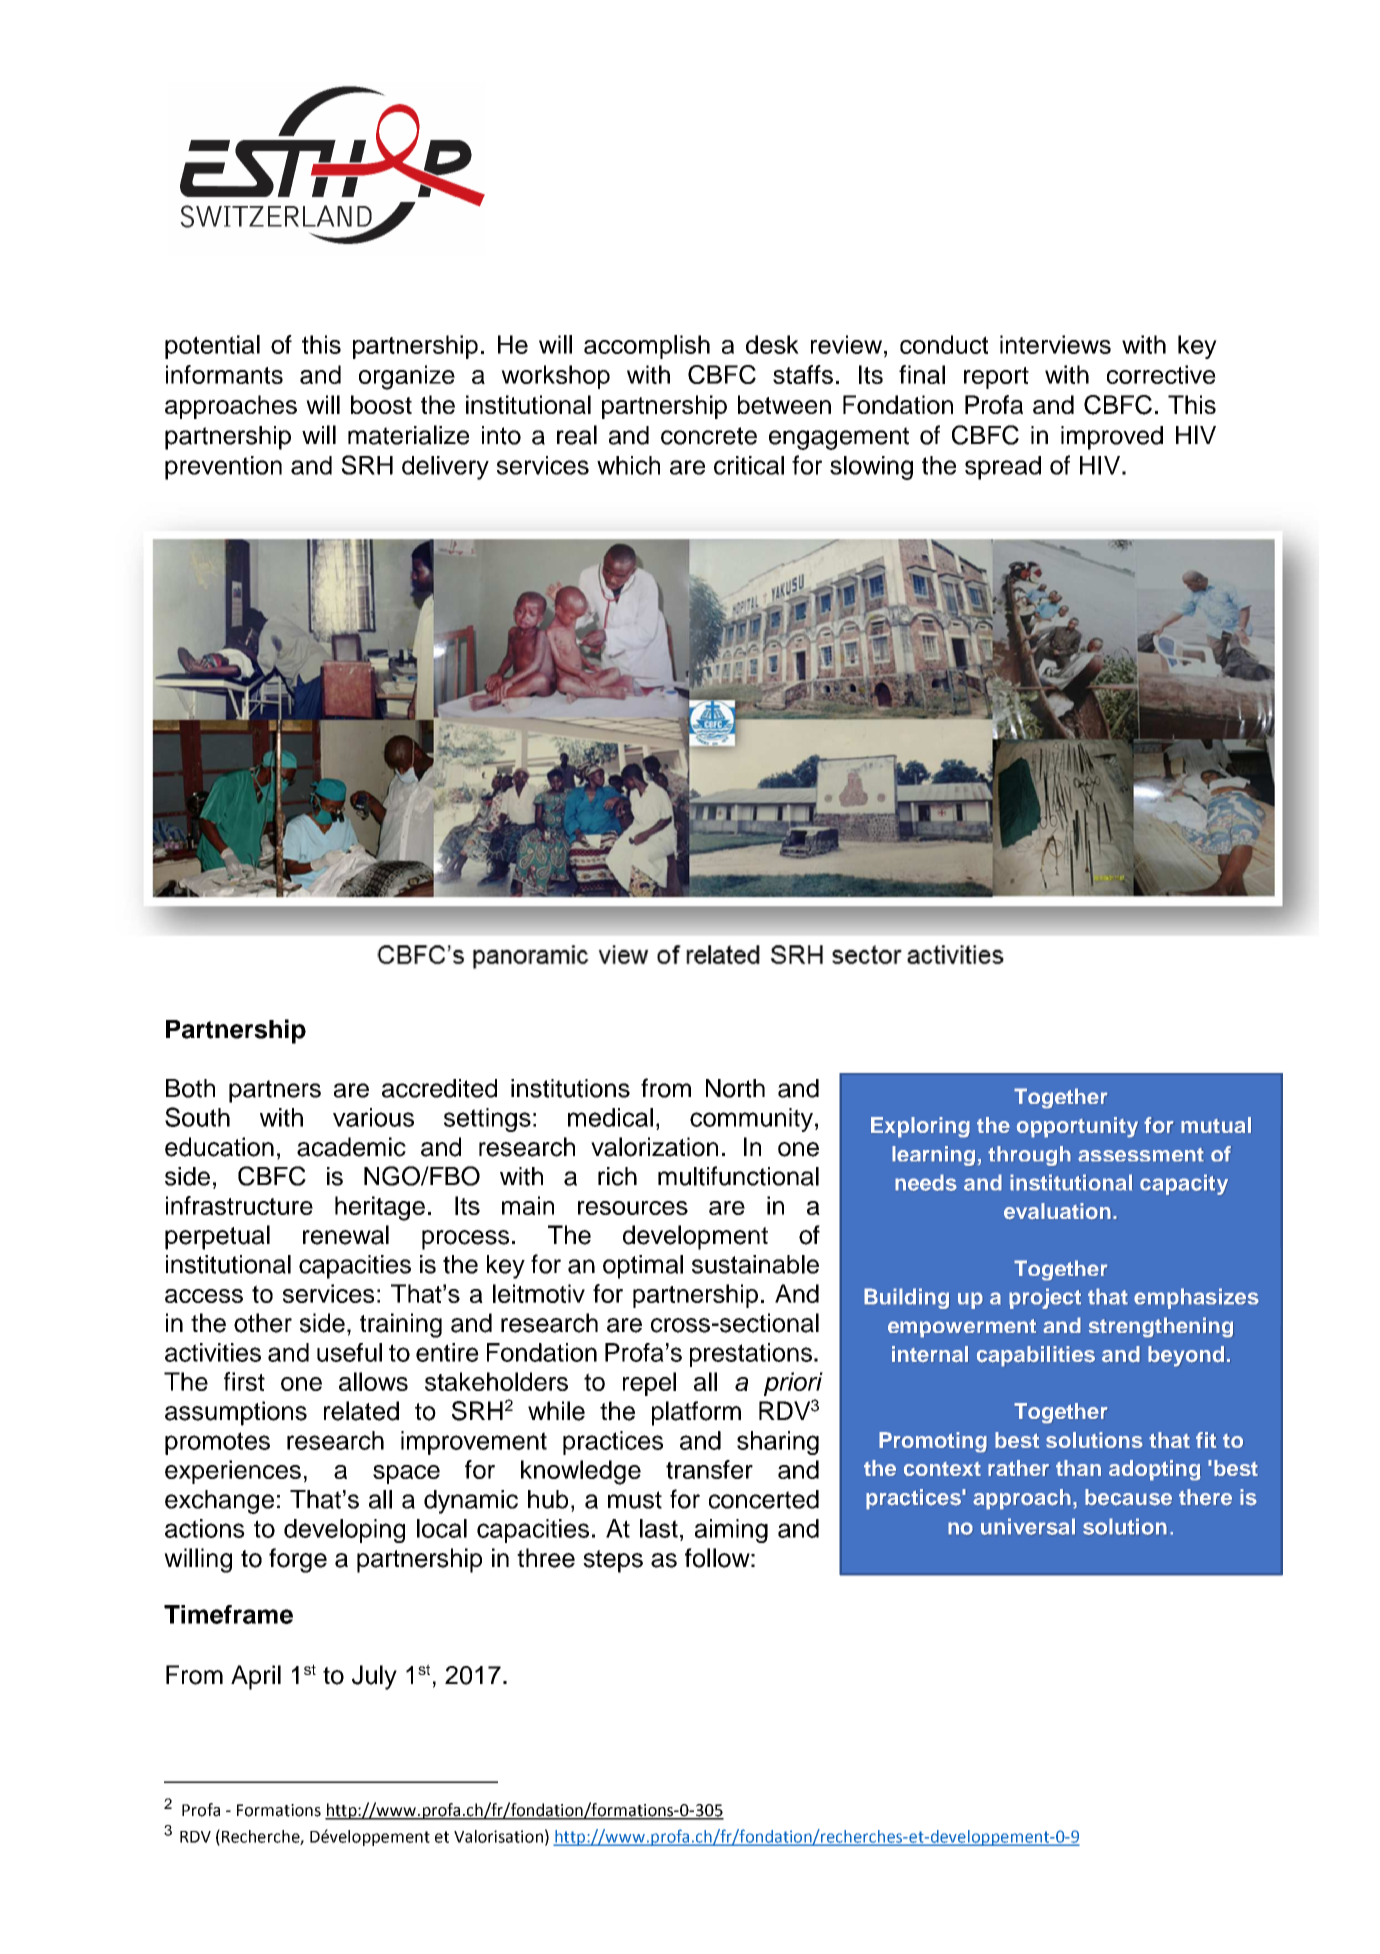 The height and width of the screenshot is (1954, 1380). Describe the element at coordinates (1057, 1211) in the screenshot. I see `evaluation` at that location.
